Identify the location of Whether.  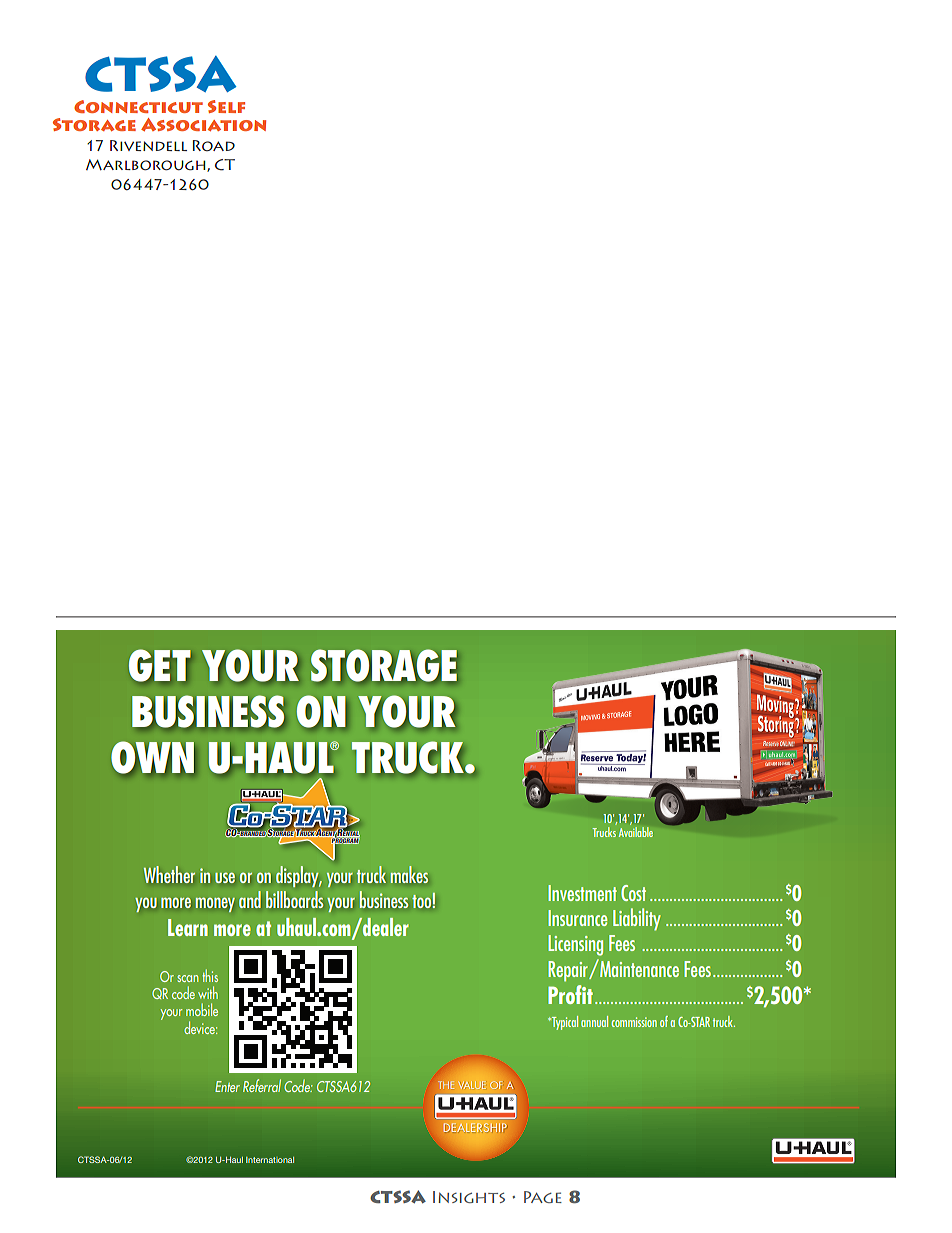
(169, 874).
